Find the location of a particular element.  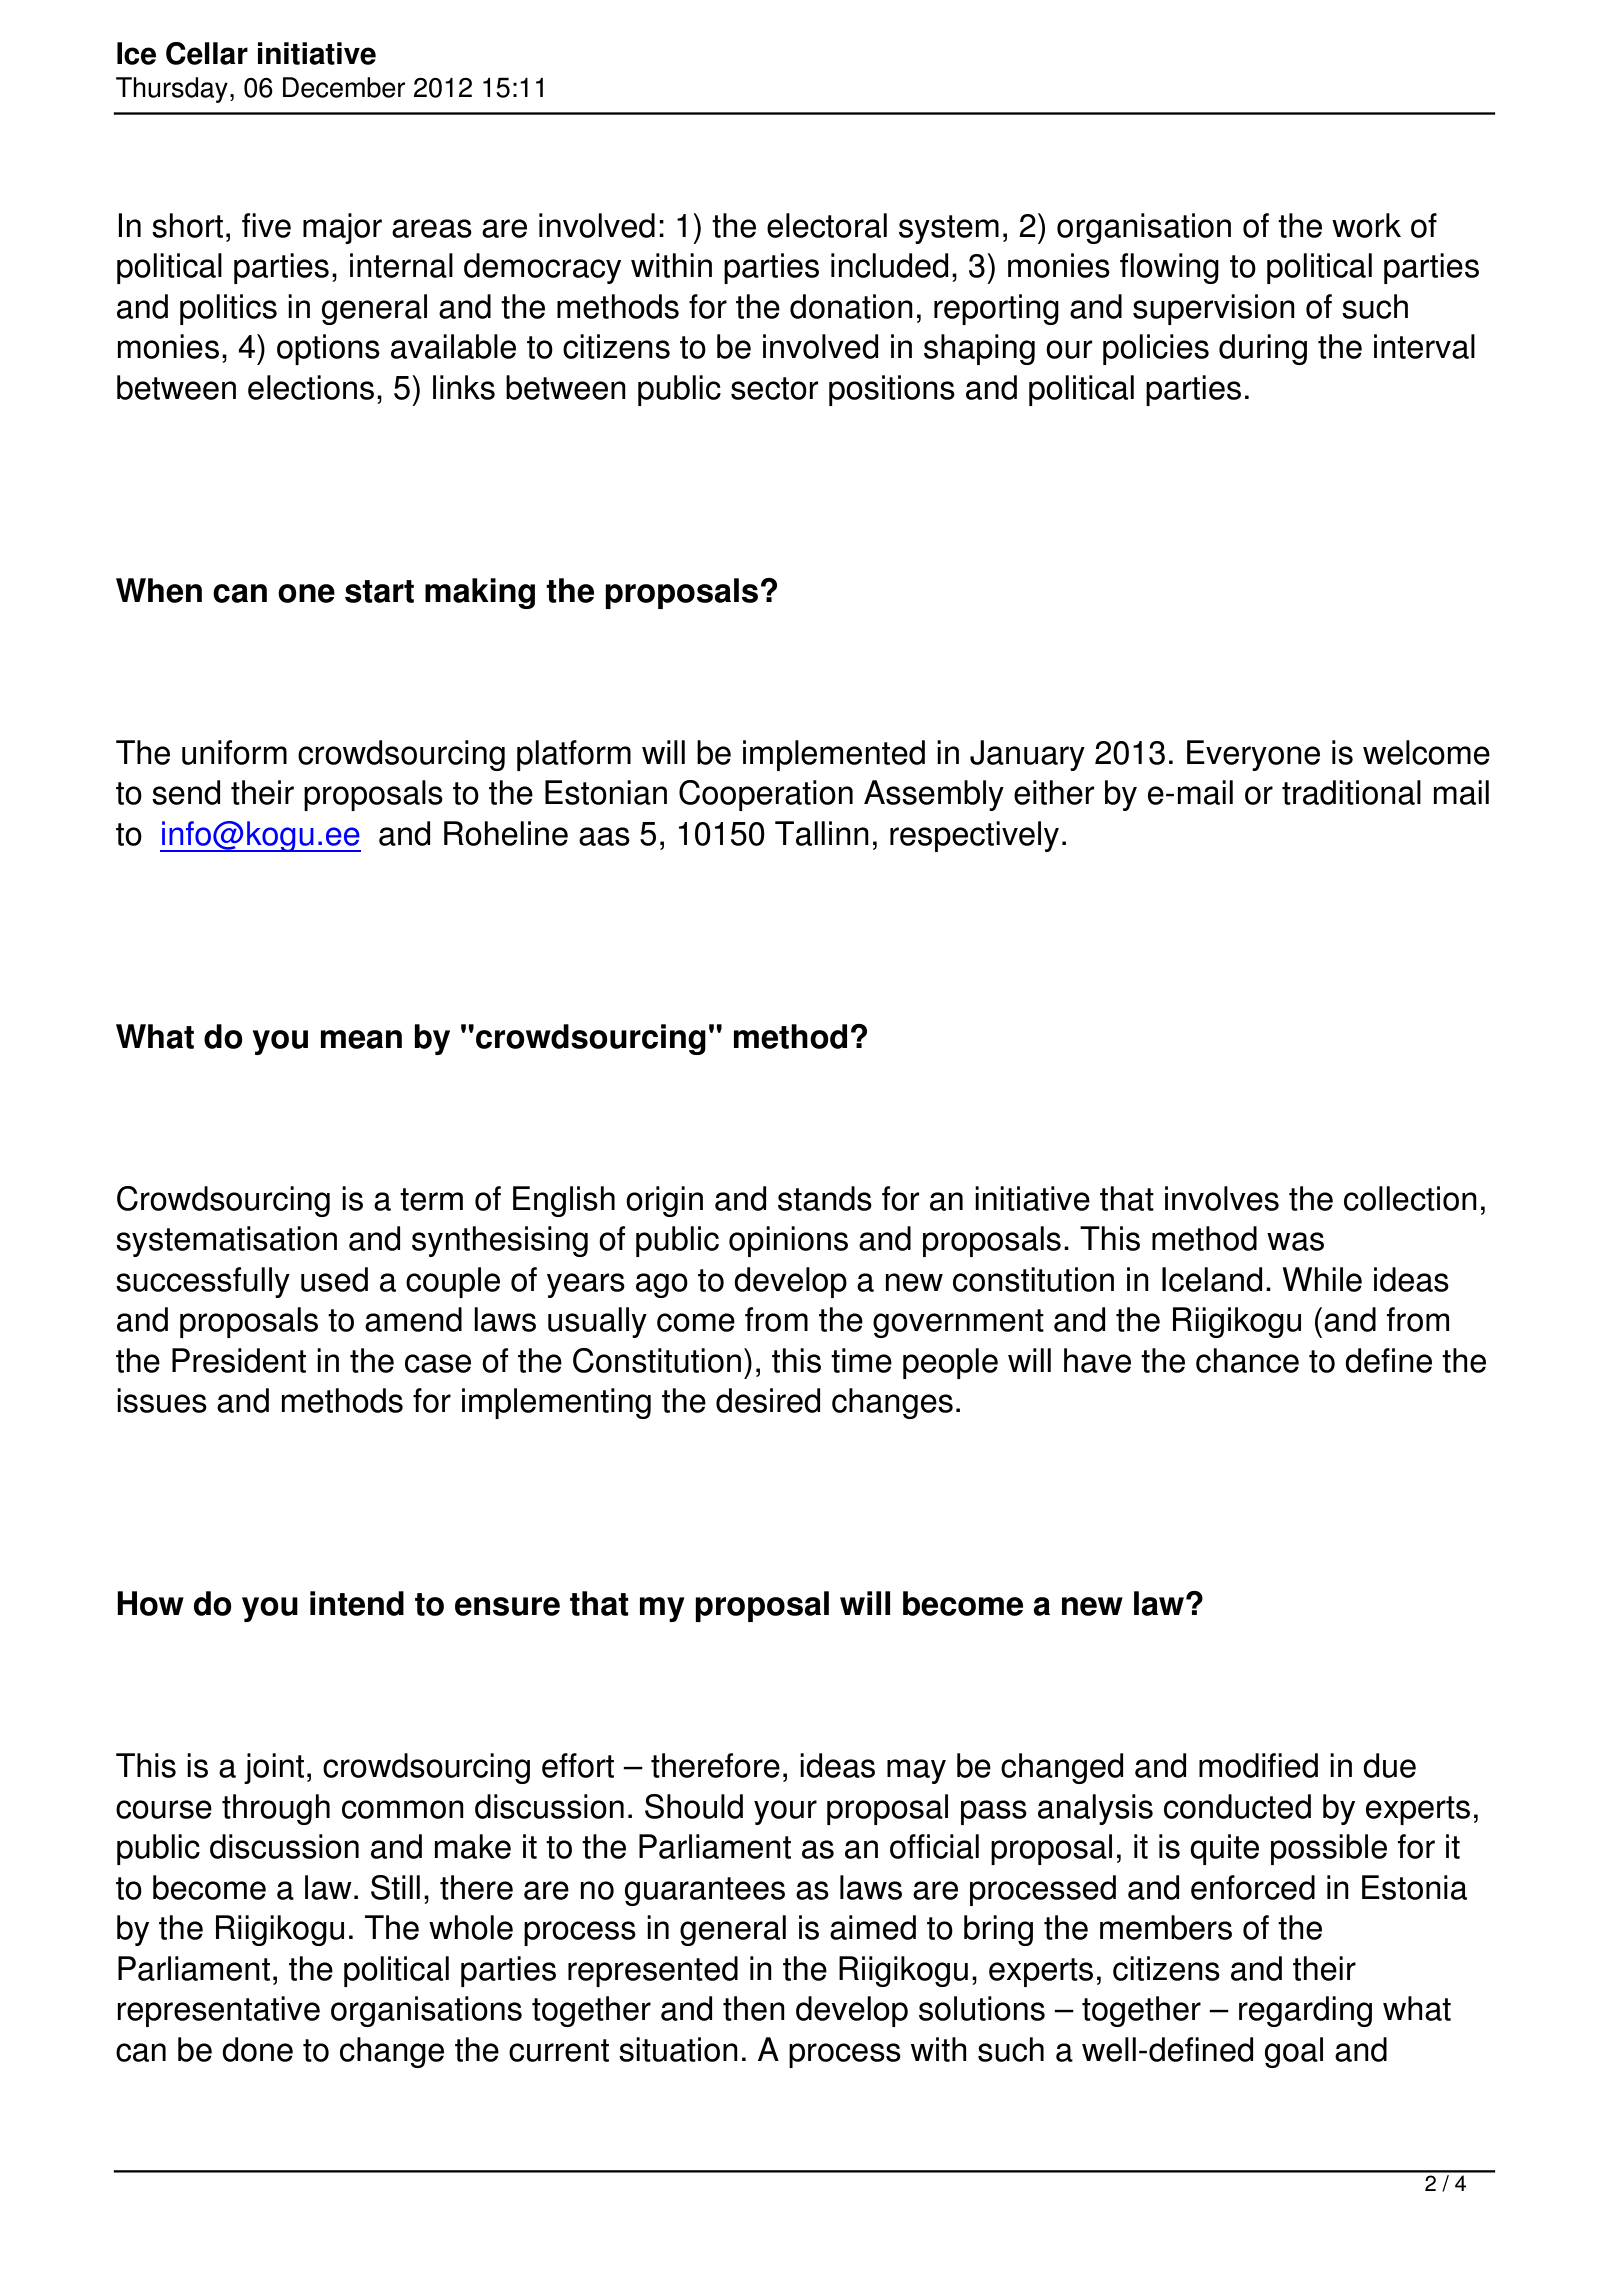

then is located at coordinates (754, 2008).
